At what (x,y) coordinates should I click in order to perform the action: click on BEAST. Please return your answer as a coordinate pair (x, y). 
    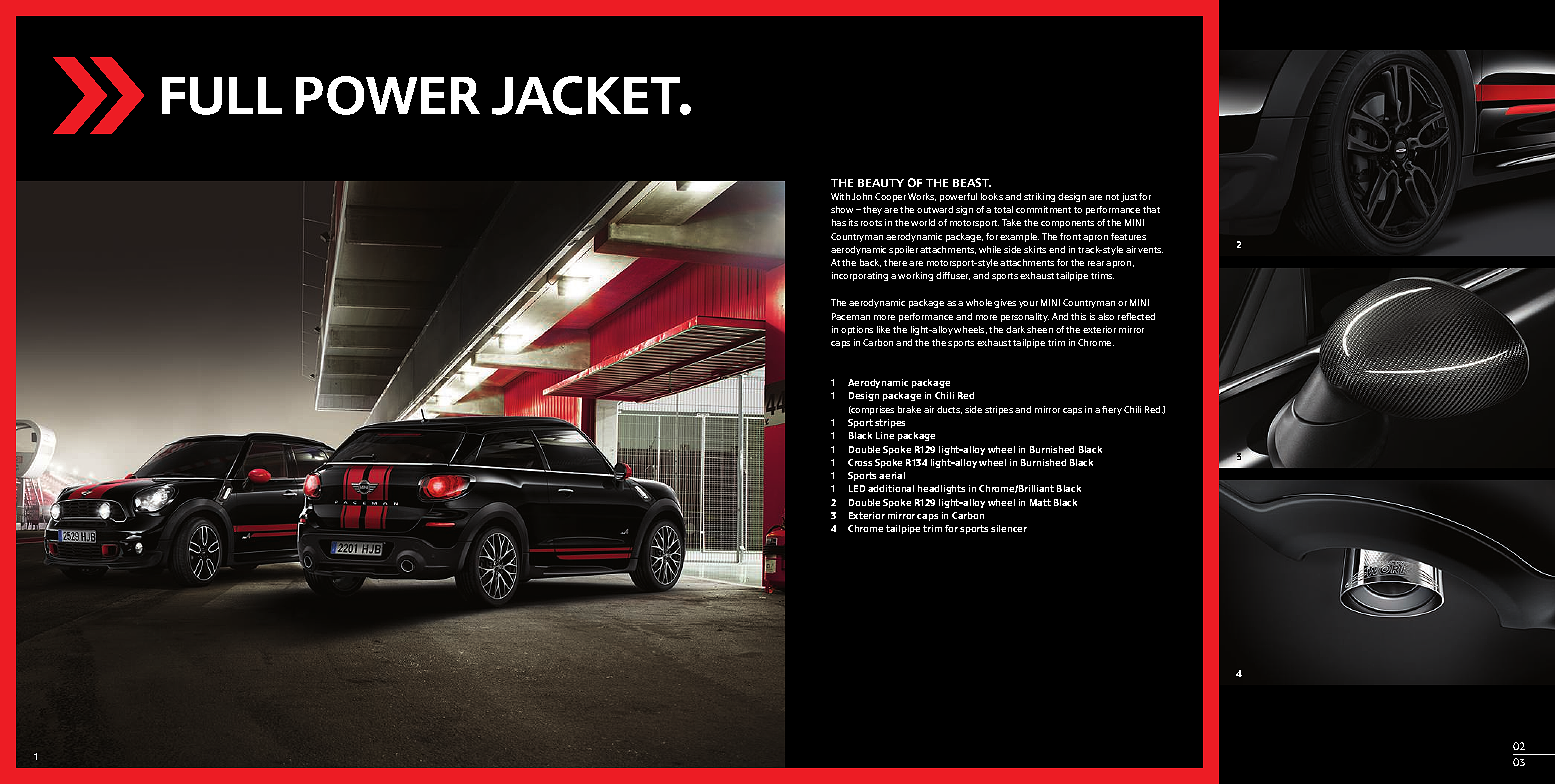
    Looking at the image, I should click on (972, 182).
